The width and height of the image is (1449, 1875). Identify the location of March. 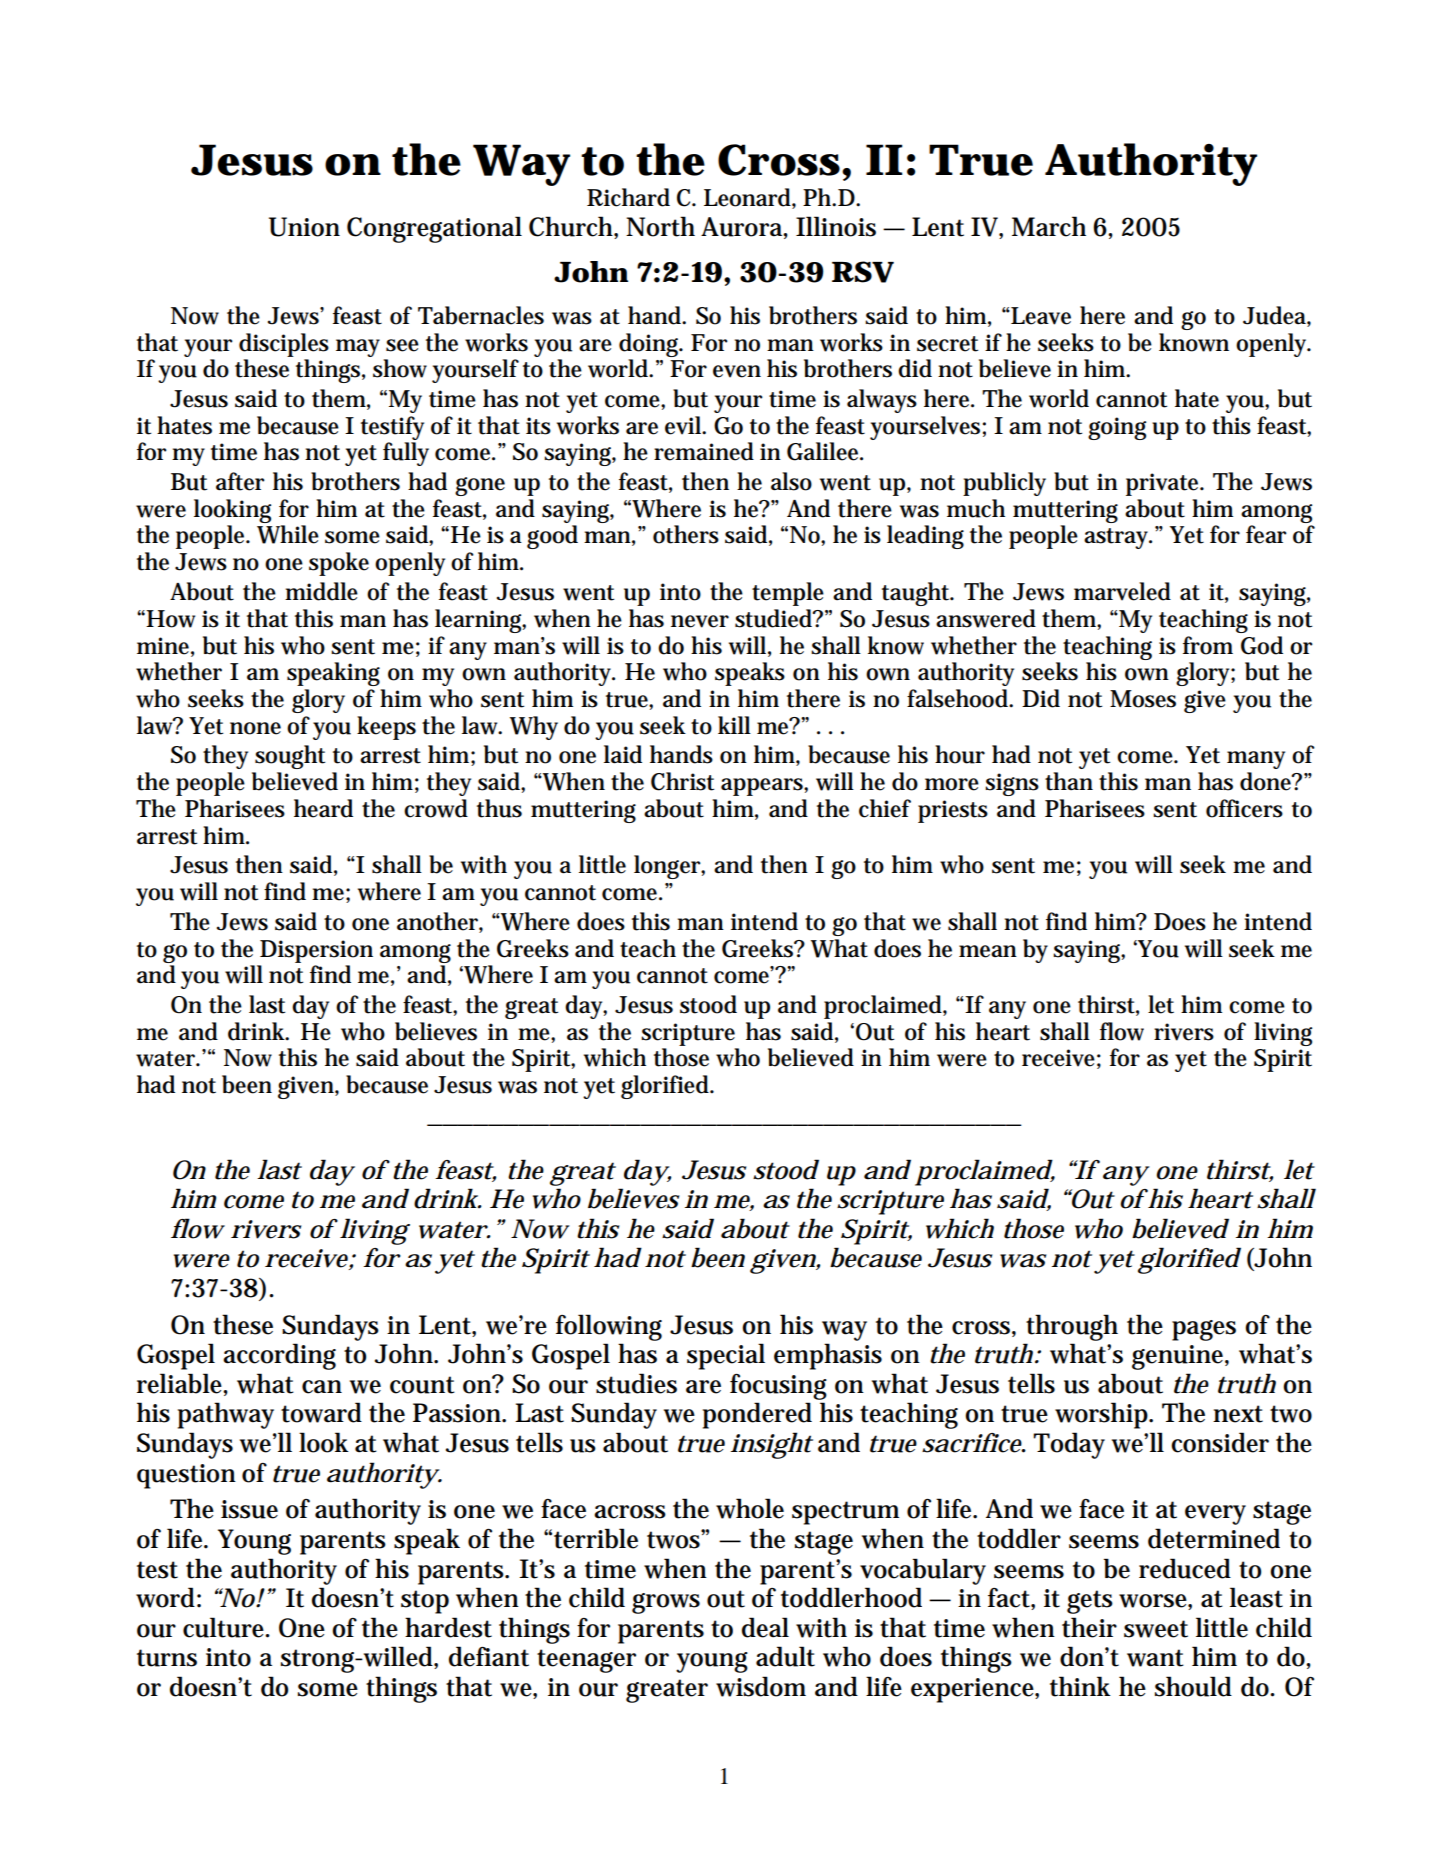
(1049, 226).
